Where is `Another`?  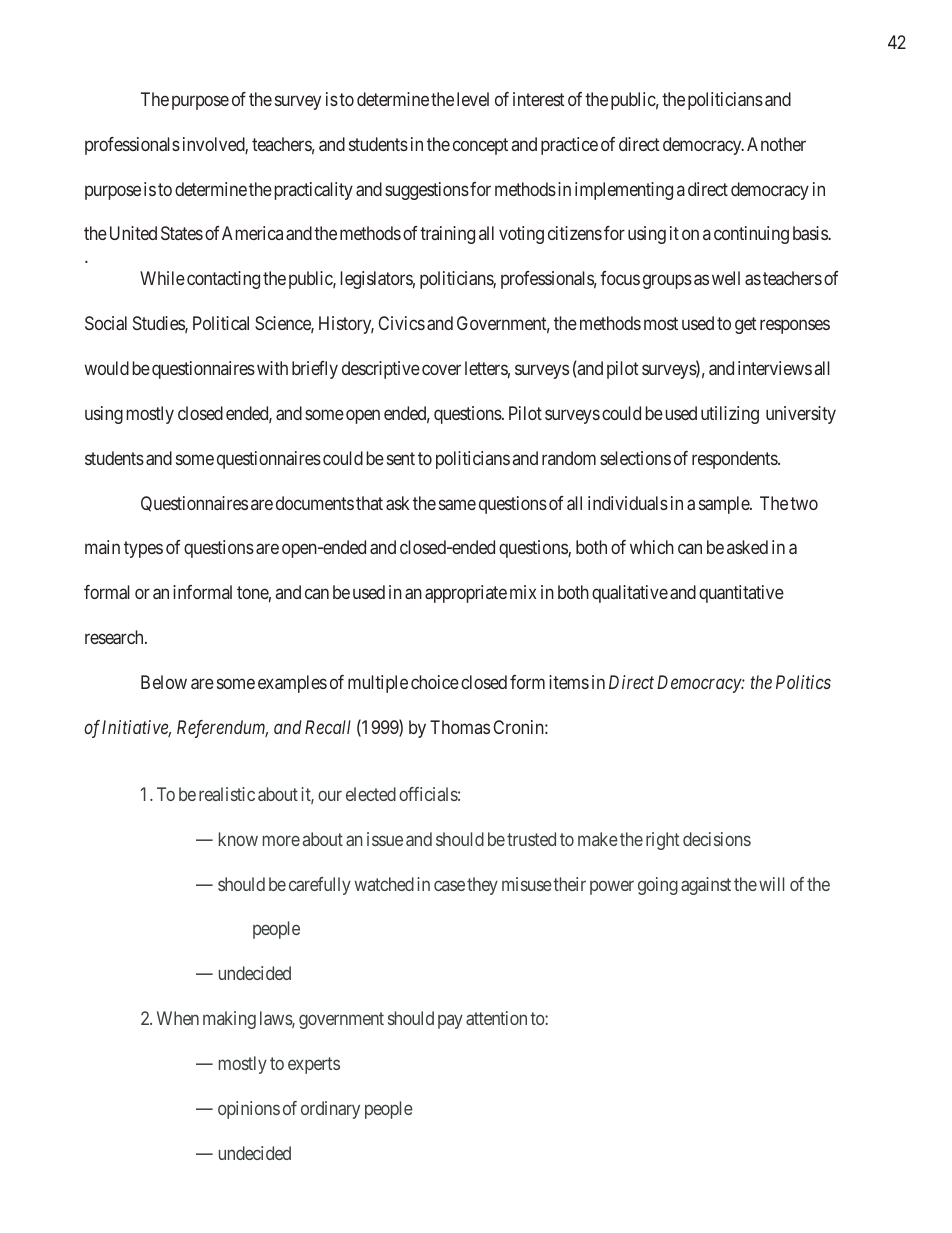
Another is located at coordinates (776, 144).
